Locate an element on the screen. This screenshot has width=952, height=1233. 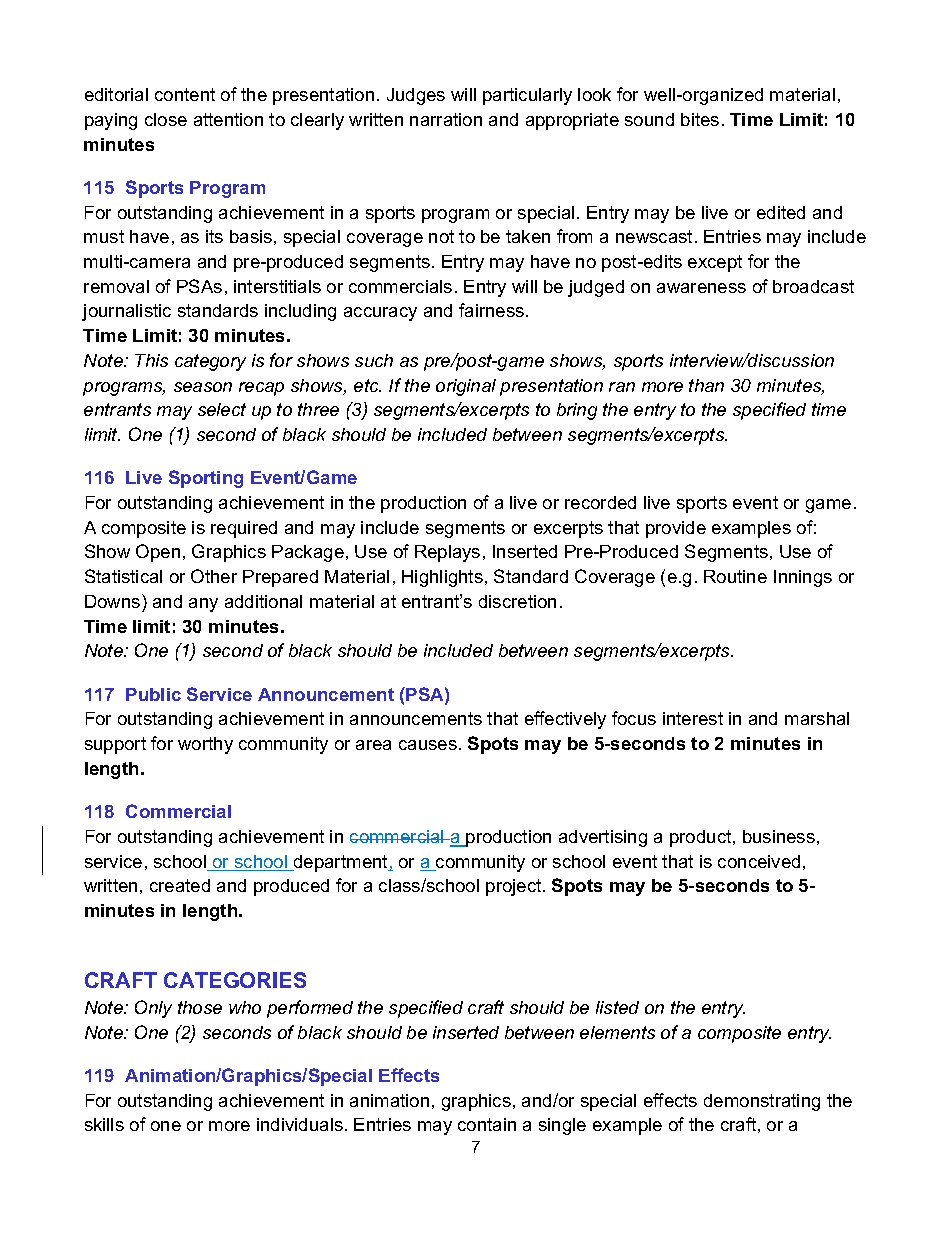
skills is located at coordinates (104, 1124).
